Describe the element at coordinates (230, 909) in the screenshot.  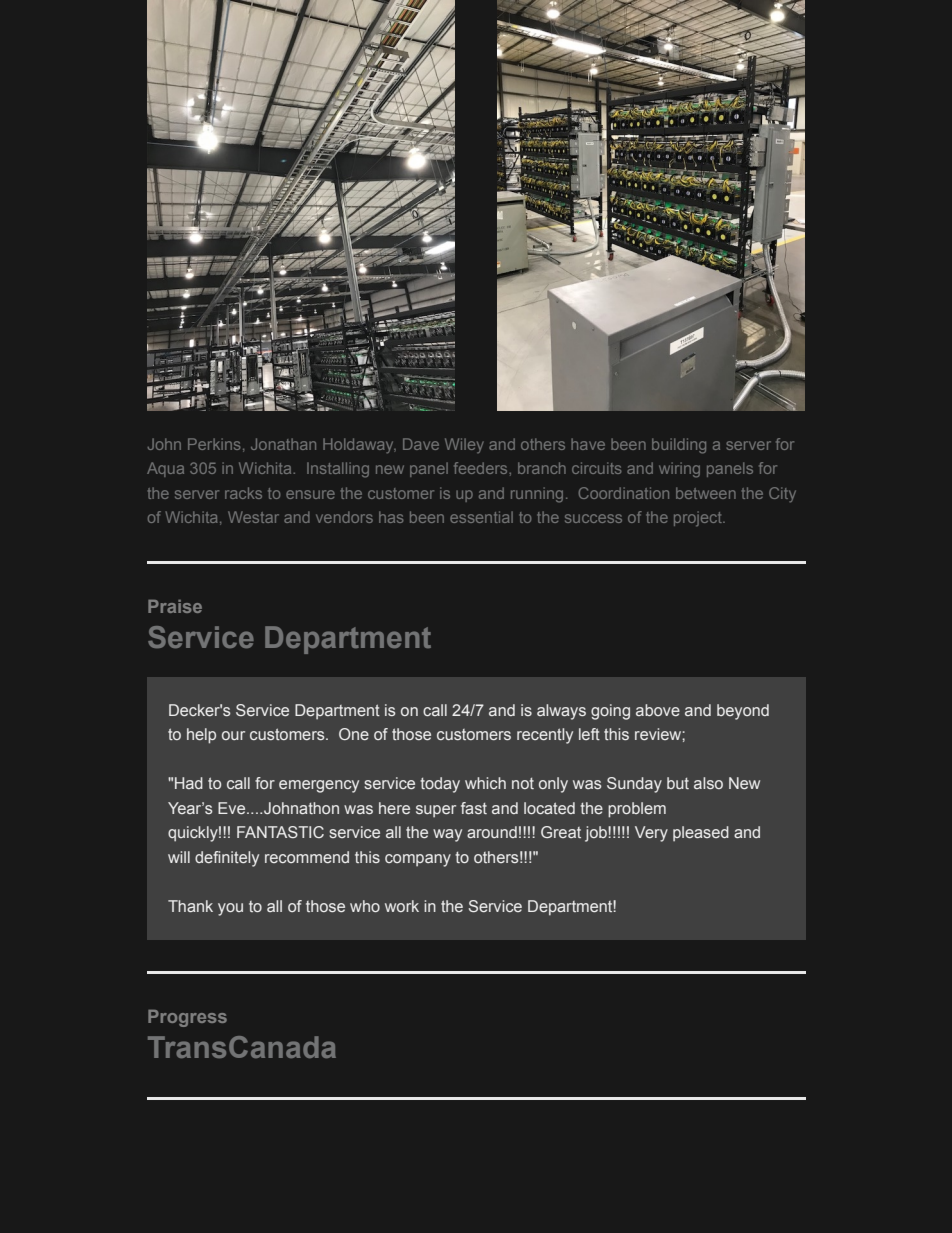
I see `you` at that location.
